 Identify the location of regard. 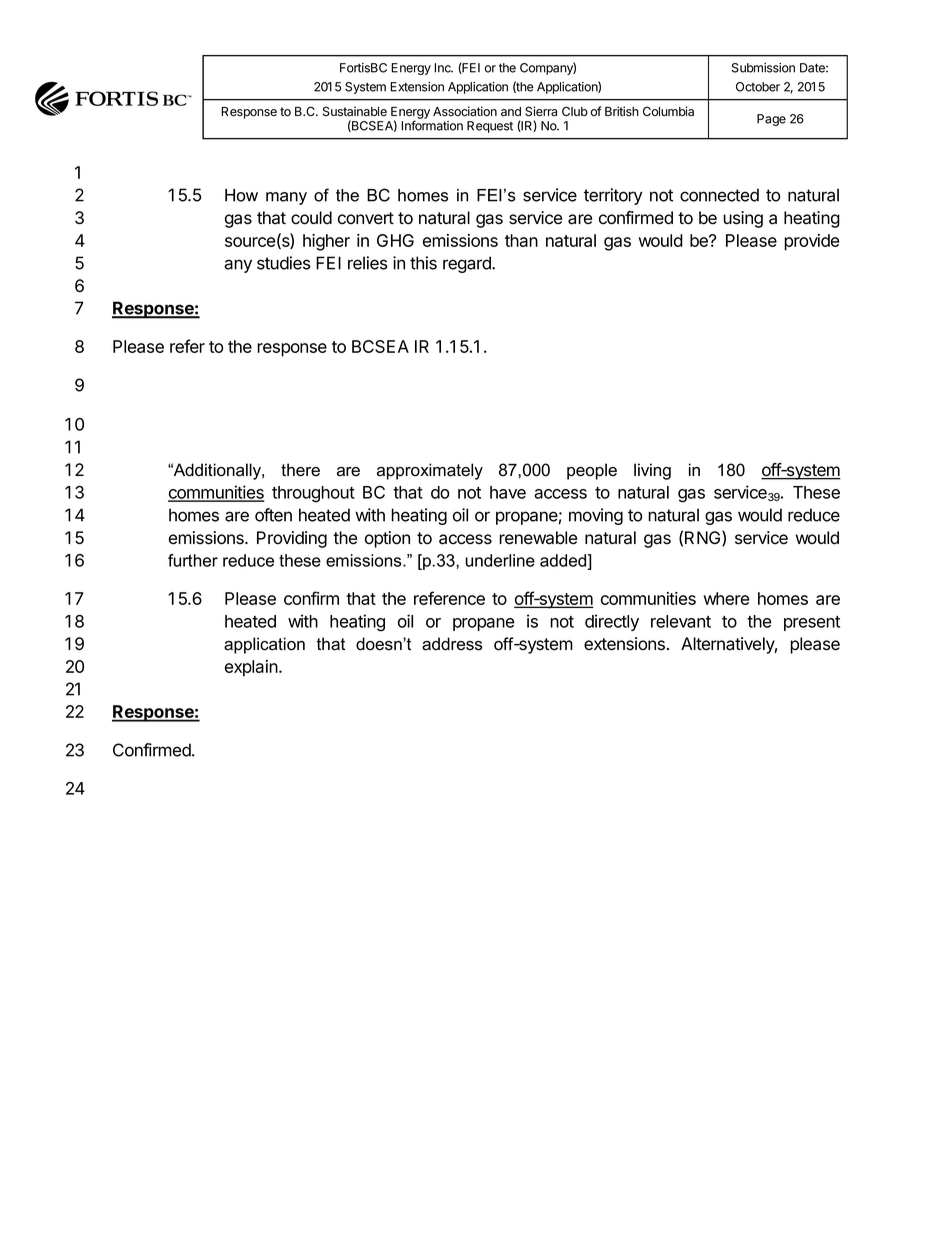
(468, 264).
